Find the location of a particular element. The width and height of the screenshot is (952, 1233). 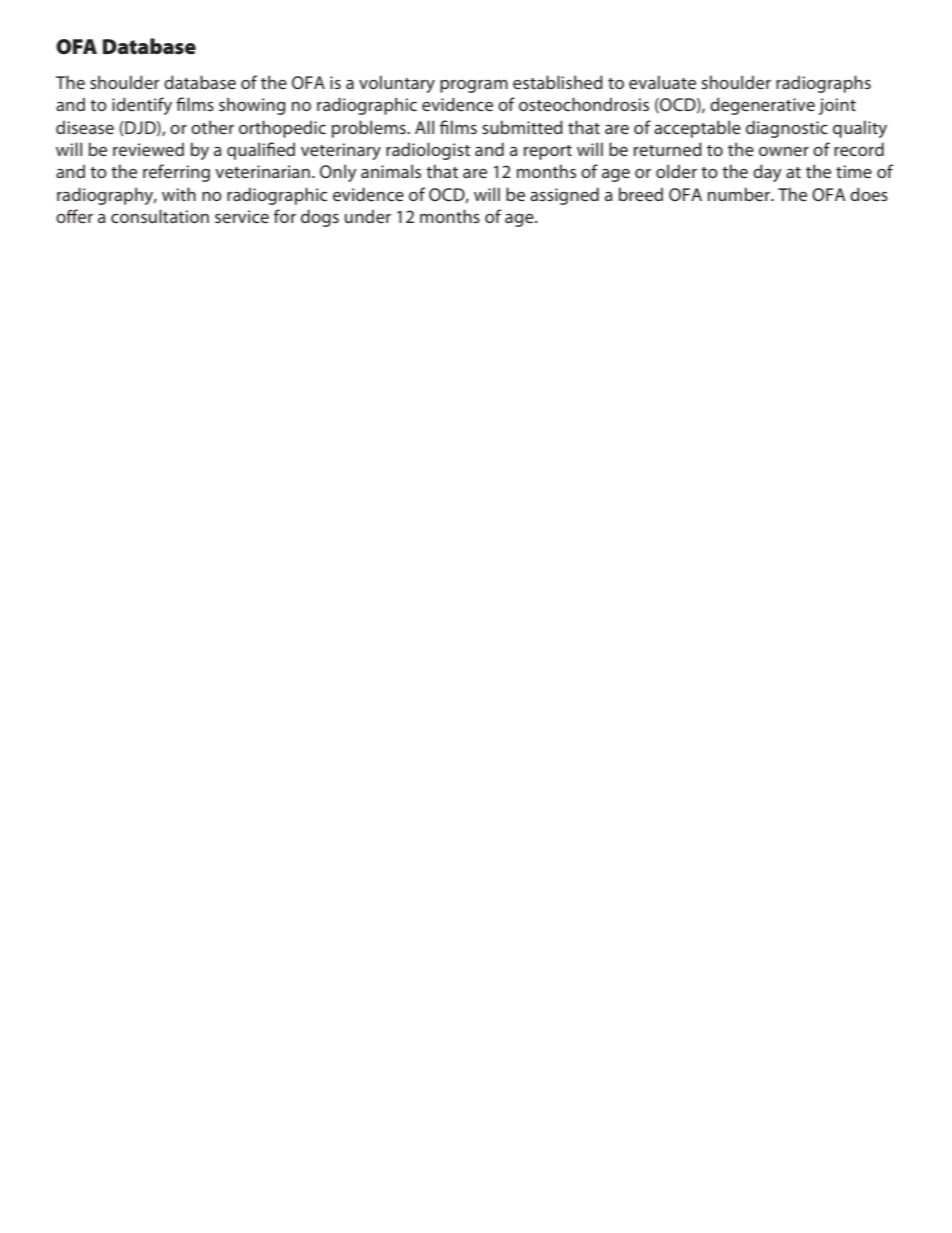

other is located at coordinates (212, 127).
